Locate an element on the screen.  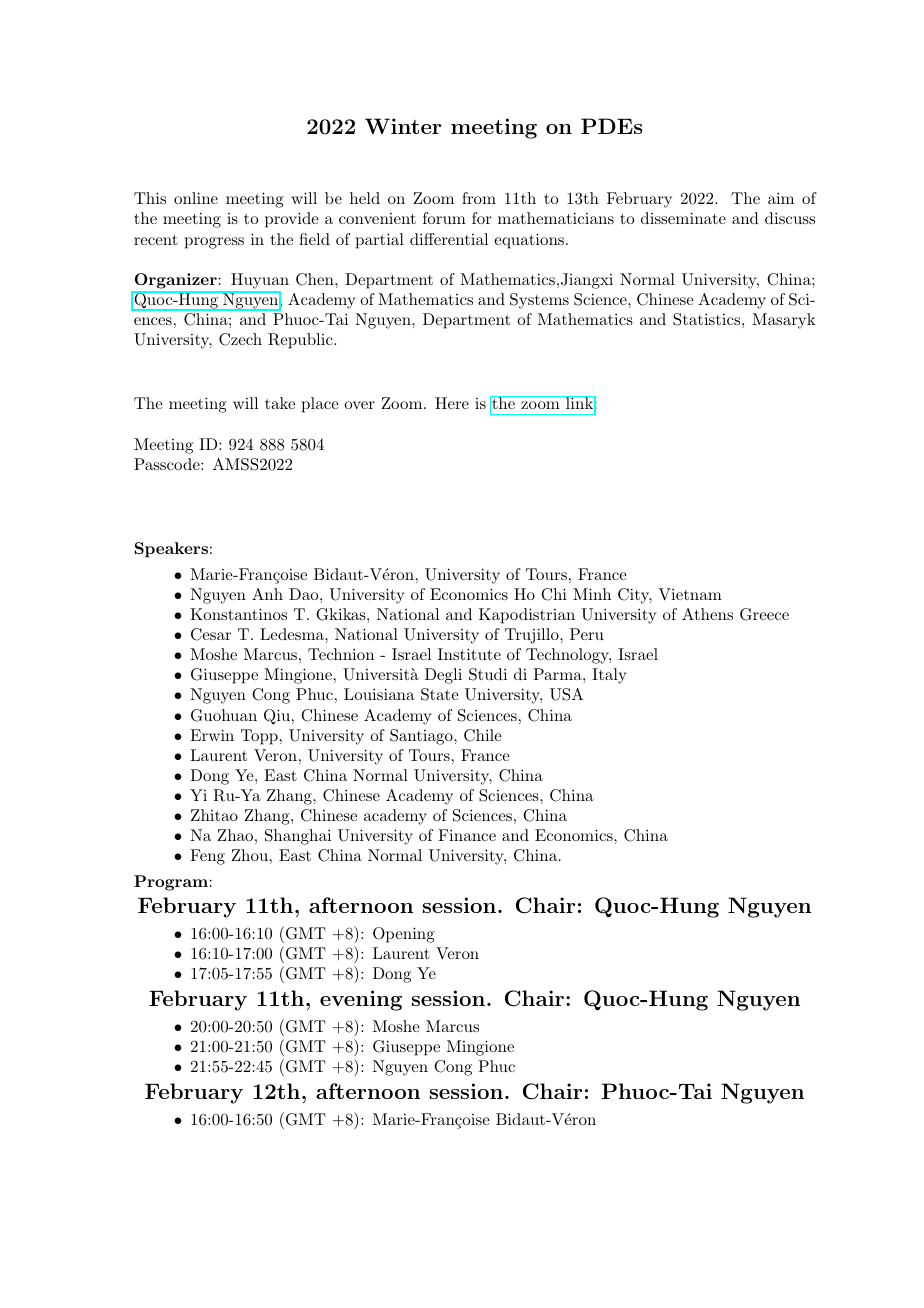
Opening is located at coordinates (404, 935).
